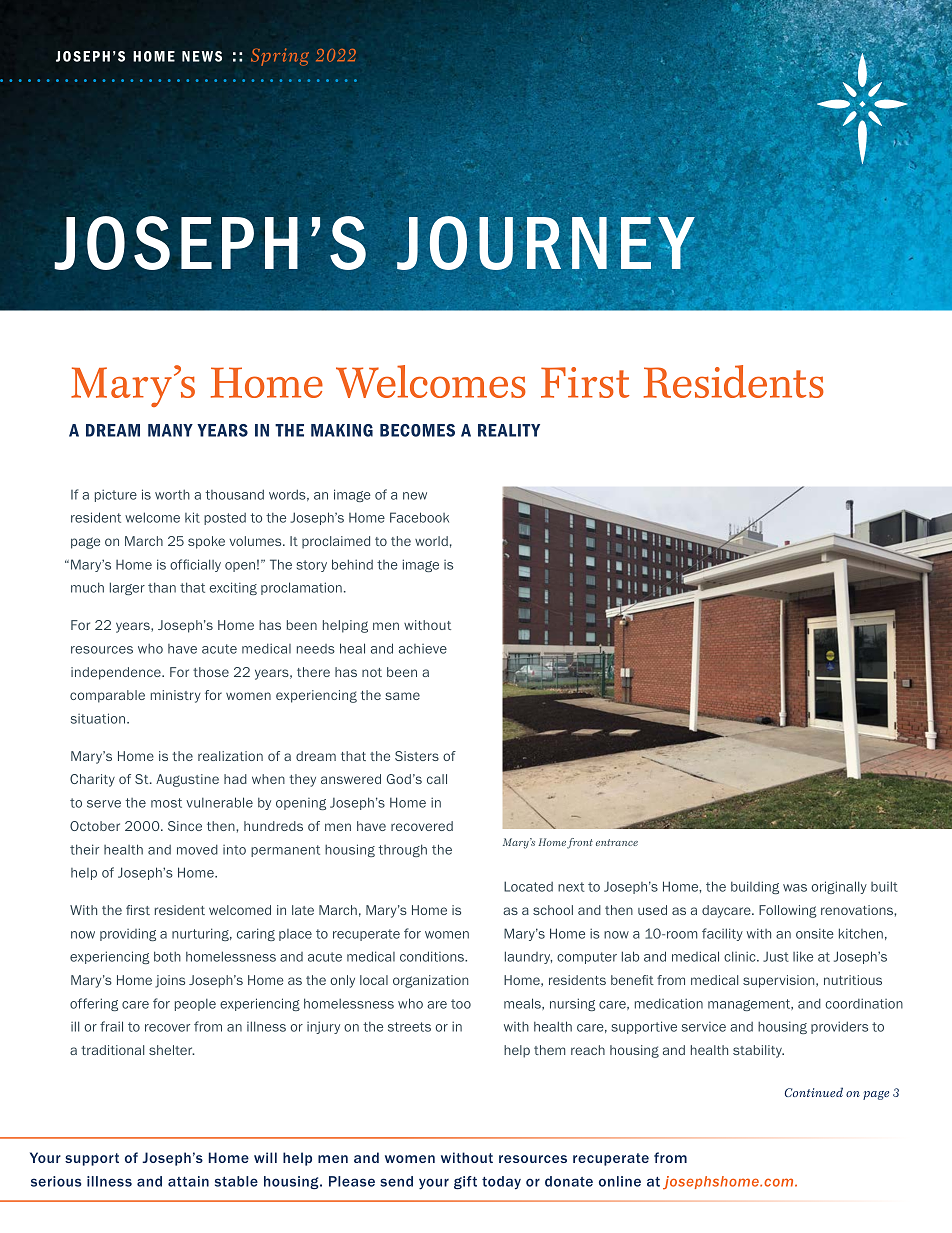 This image has width=952, height=1233. What do you see at coordinates (197, 849) in the image?
I see `moved` at bounding box center [197, 849].
